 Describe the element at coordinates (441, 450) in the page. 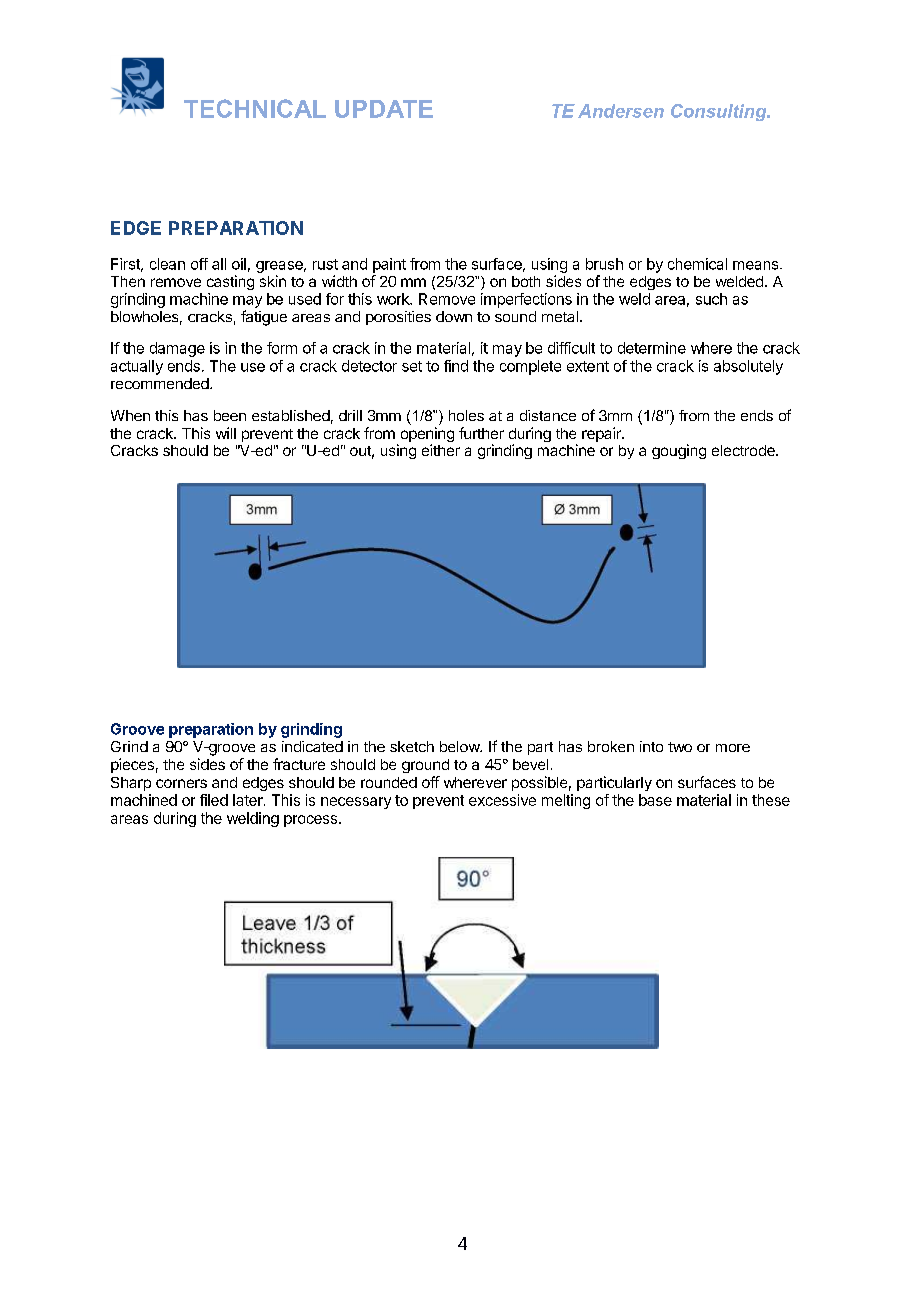

I see `either` at that location.
